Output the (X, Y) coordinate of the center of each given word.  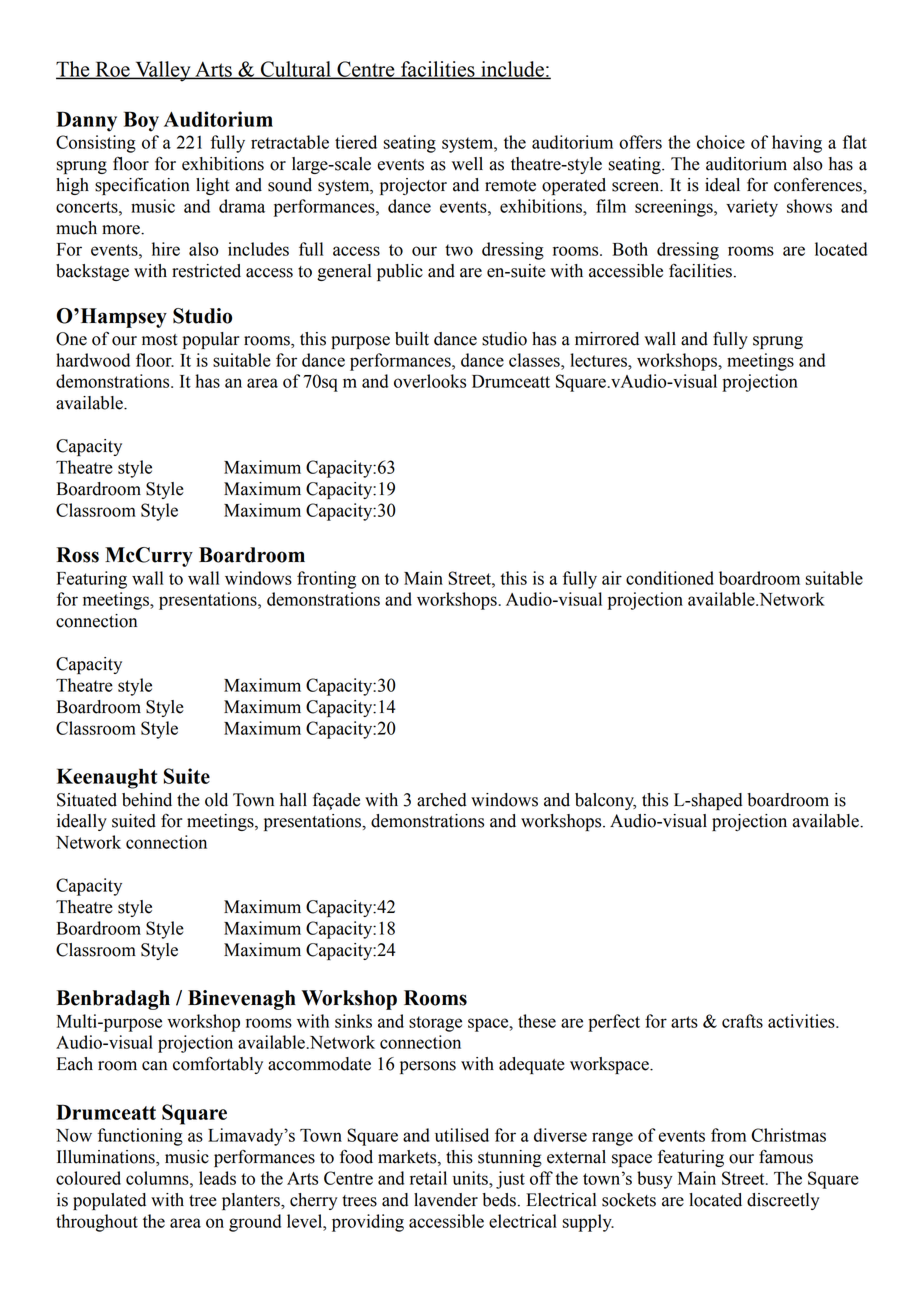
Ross (77, 555)
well (467, 164)
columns (158, 1178)
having (797, 144)
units (471, 1178)
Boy (141, 121)
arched (442, 800)
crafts (742, 1021)
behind (147, 800)
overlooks (430, 381)
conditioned (670, 578)
